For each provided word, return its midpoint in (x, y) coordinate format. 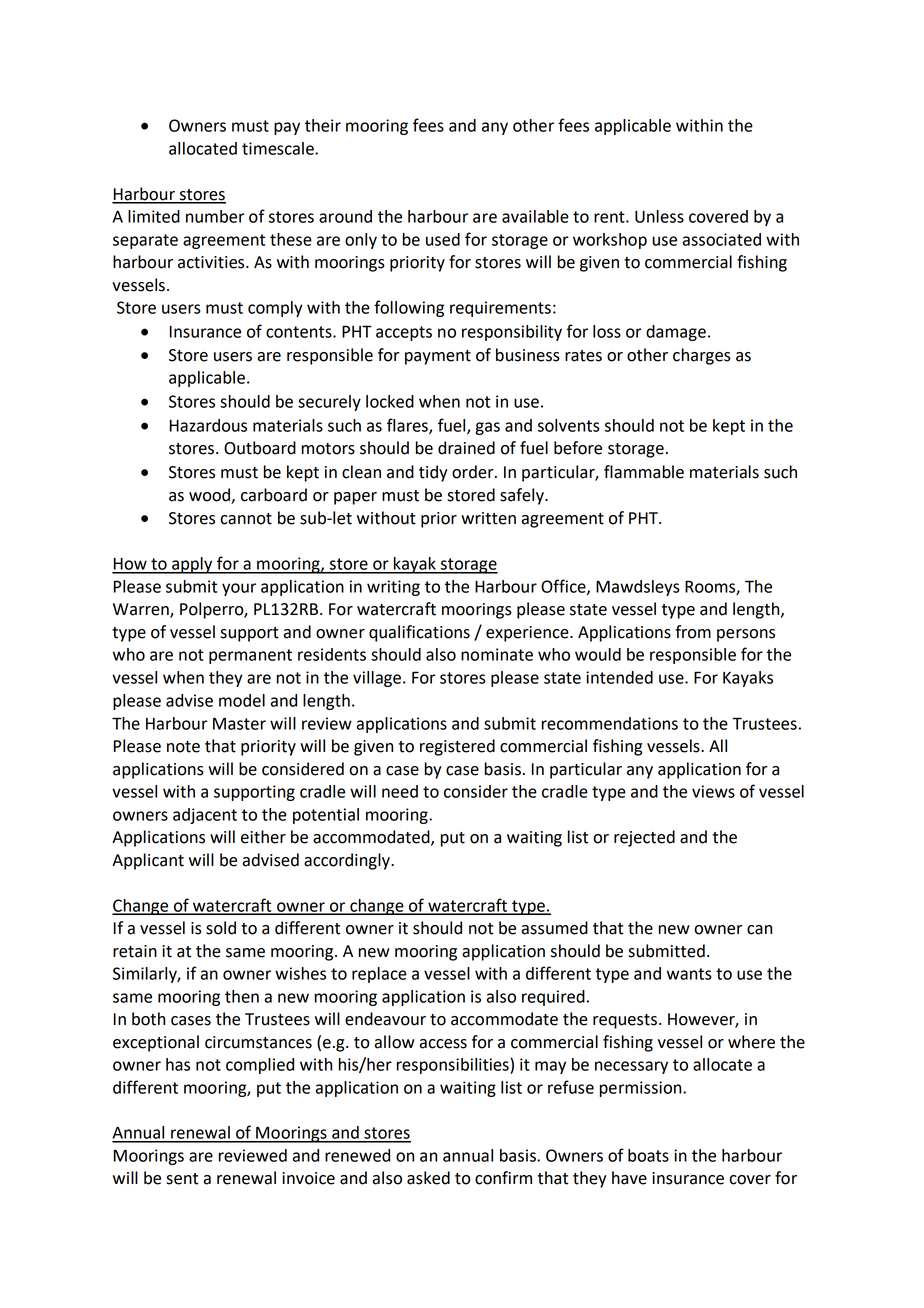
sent (182, 1179)
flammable (644, 472)
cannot (246, 519)
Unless (659, 216)
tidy (433, 473)
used (443, 239)
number (215, 216)
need (400, 791)
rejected (644, 838)
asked (428, 1178)
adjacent (205, 816)
